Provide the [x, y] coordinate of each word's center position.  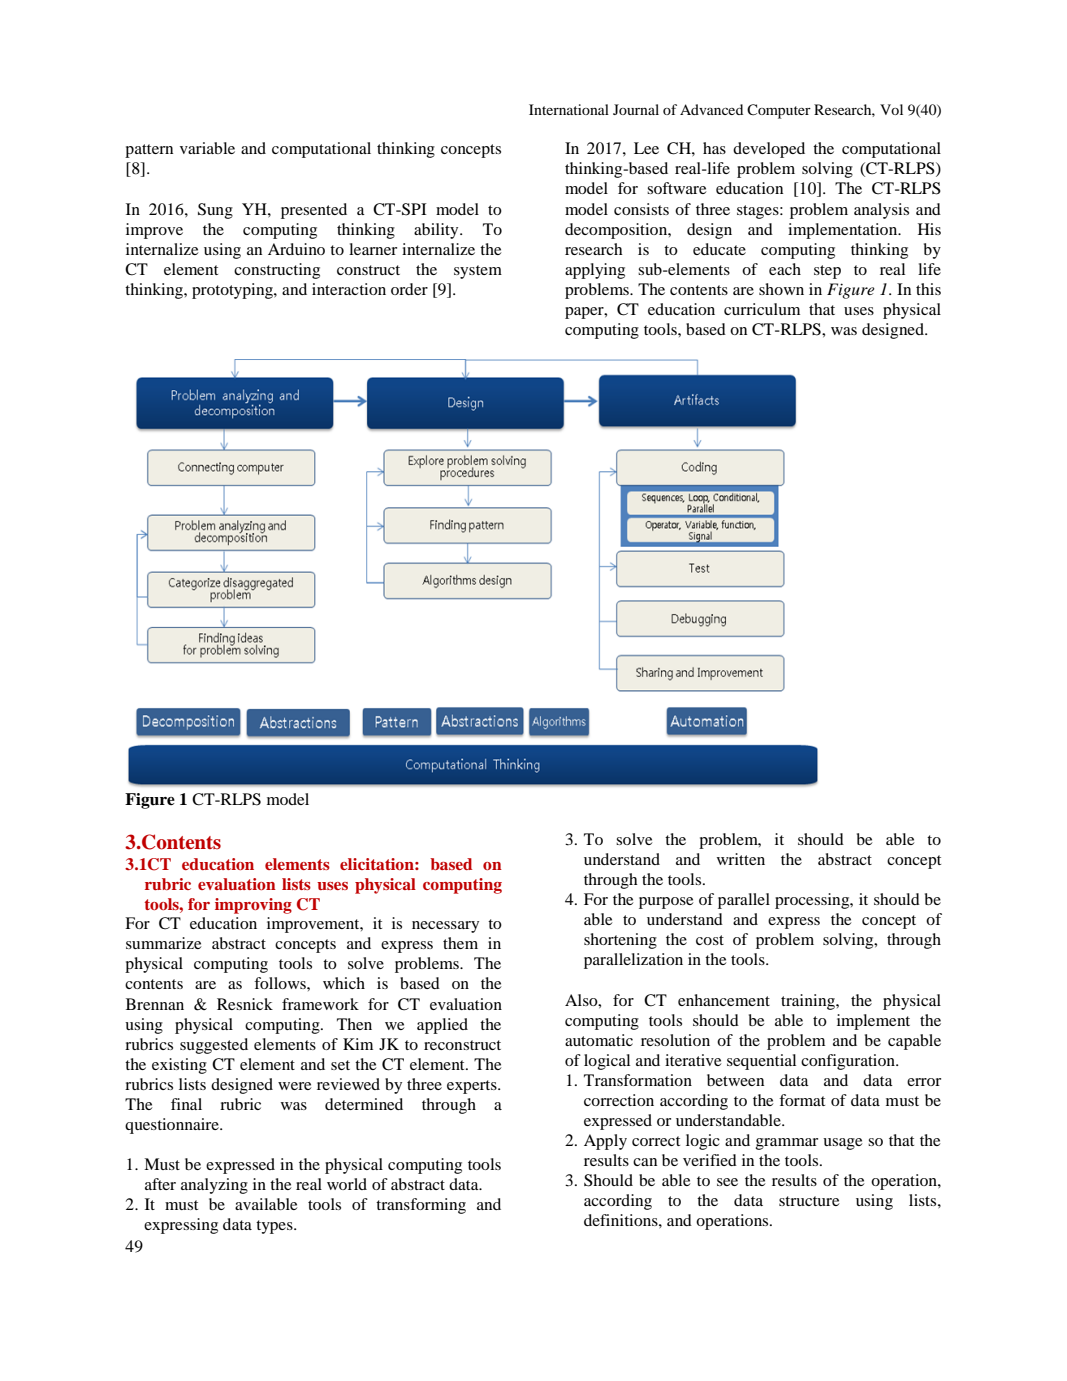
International [569, 109]
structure [809, 1201]
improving [253, 906]
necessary [445, 927]
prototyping [233, 291]
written [741, 859]
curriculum [762, 309]
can [645, 1162]
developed [769, 150]
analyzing [214, 1186]
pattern [149, 151]
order [409, 289]
